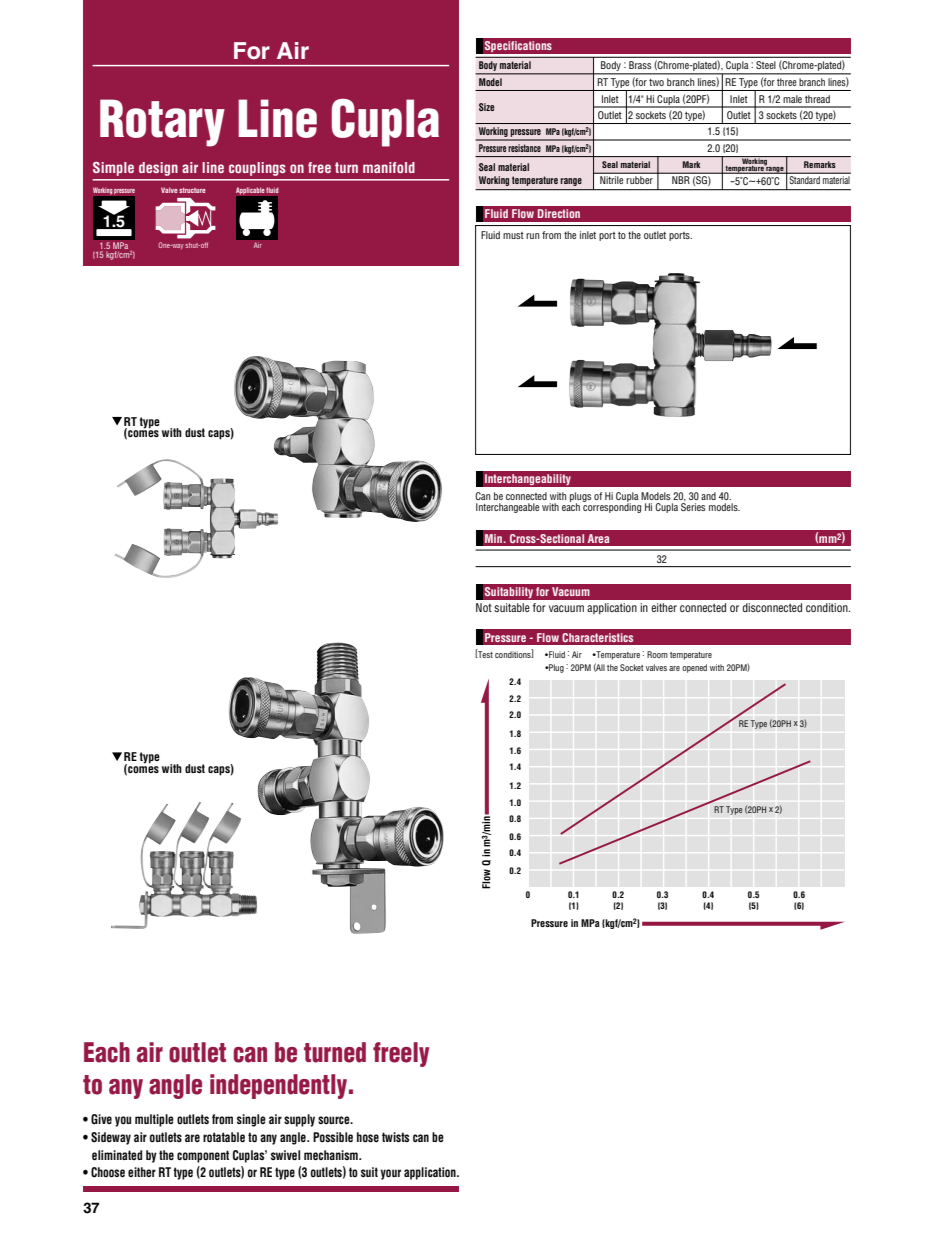  What do you see at coordinates (158, 169) in the screenshot?
I see `DESIGN` at bounding box center [158, 169].
